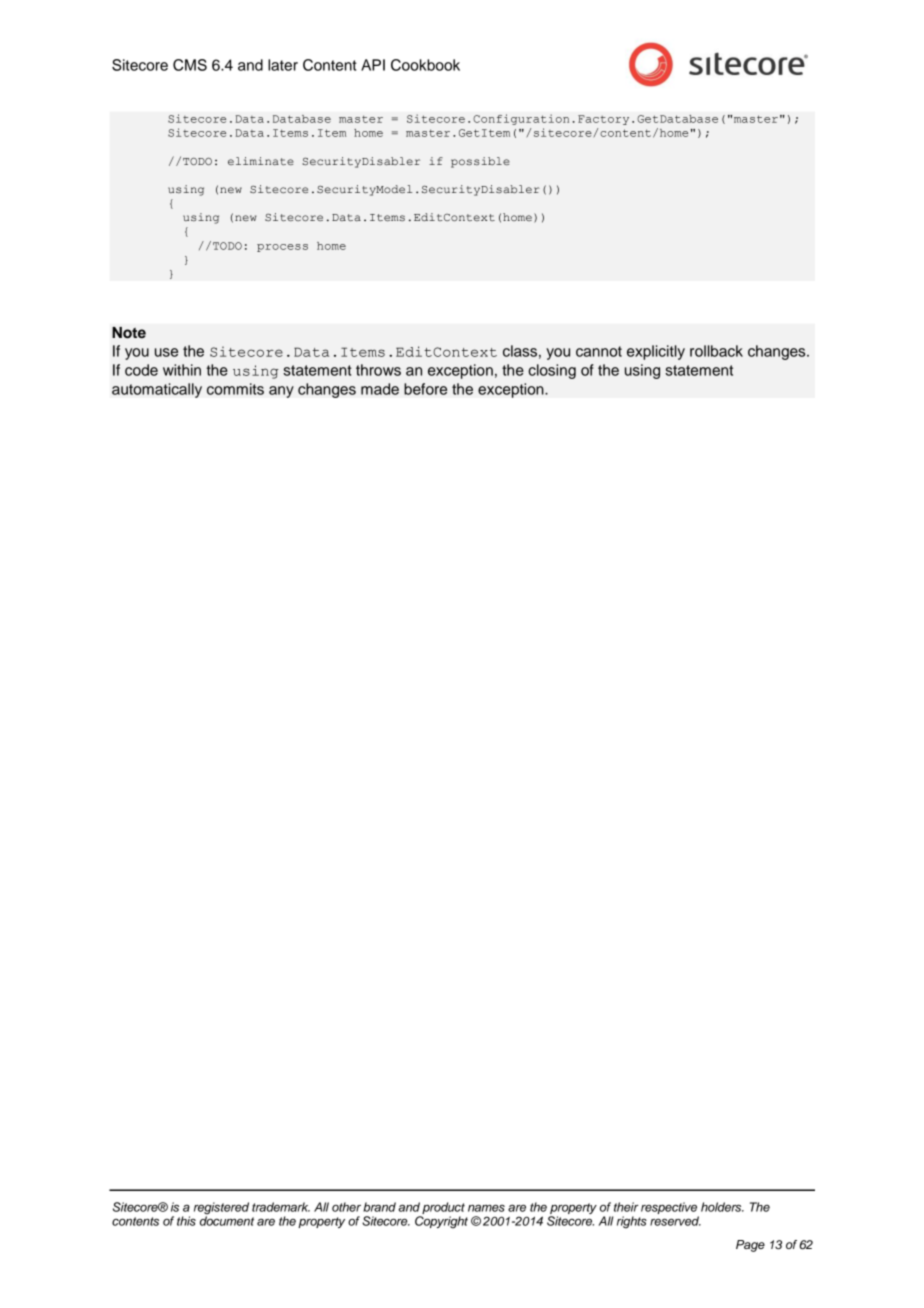 Image resolution: width=924 pixels, height=1308 pixels. Describe the element at coordinates (186, 1221) in the document. I see `this` at that location.
